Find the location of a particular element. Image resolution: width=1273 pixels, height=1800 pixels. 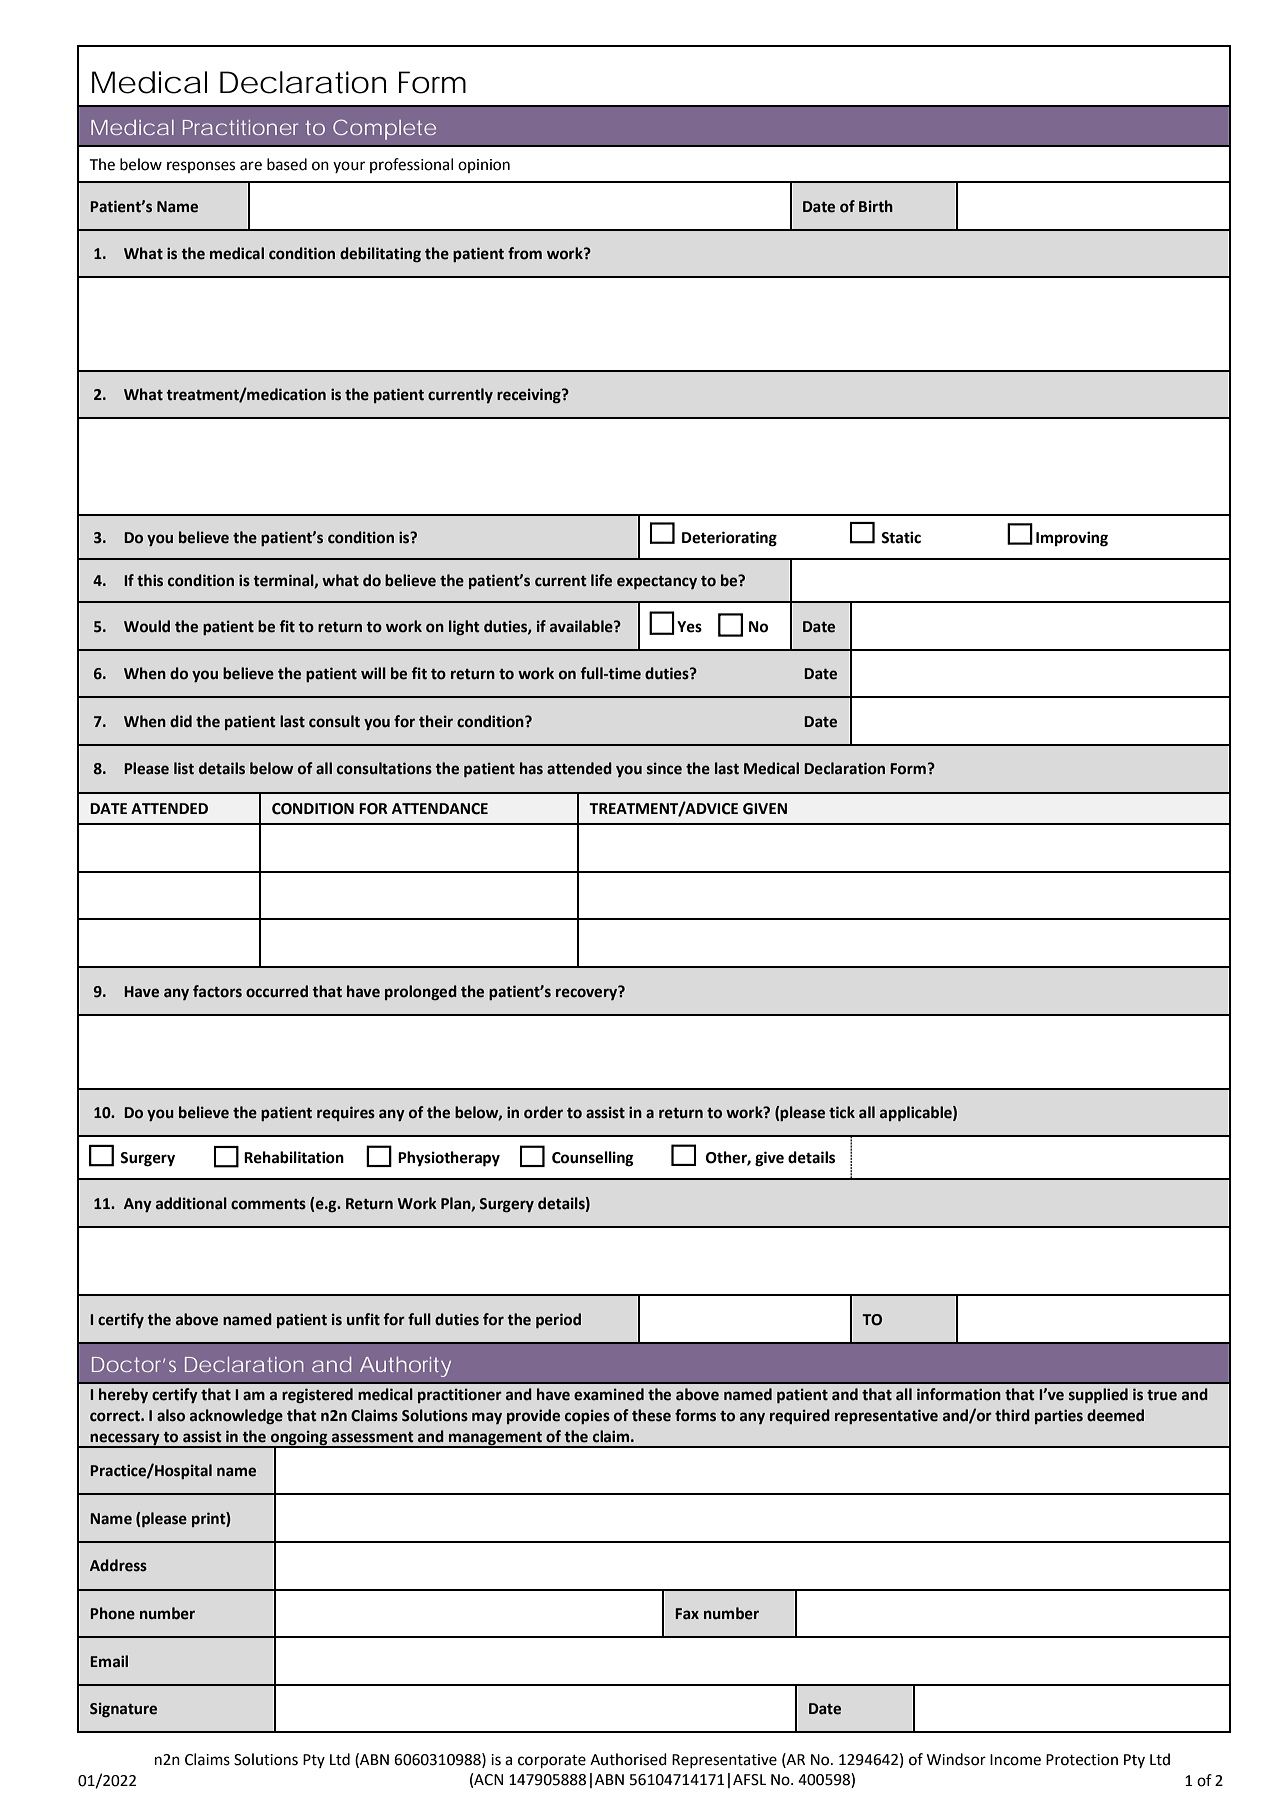

from is located at coordinates (525, 253).
